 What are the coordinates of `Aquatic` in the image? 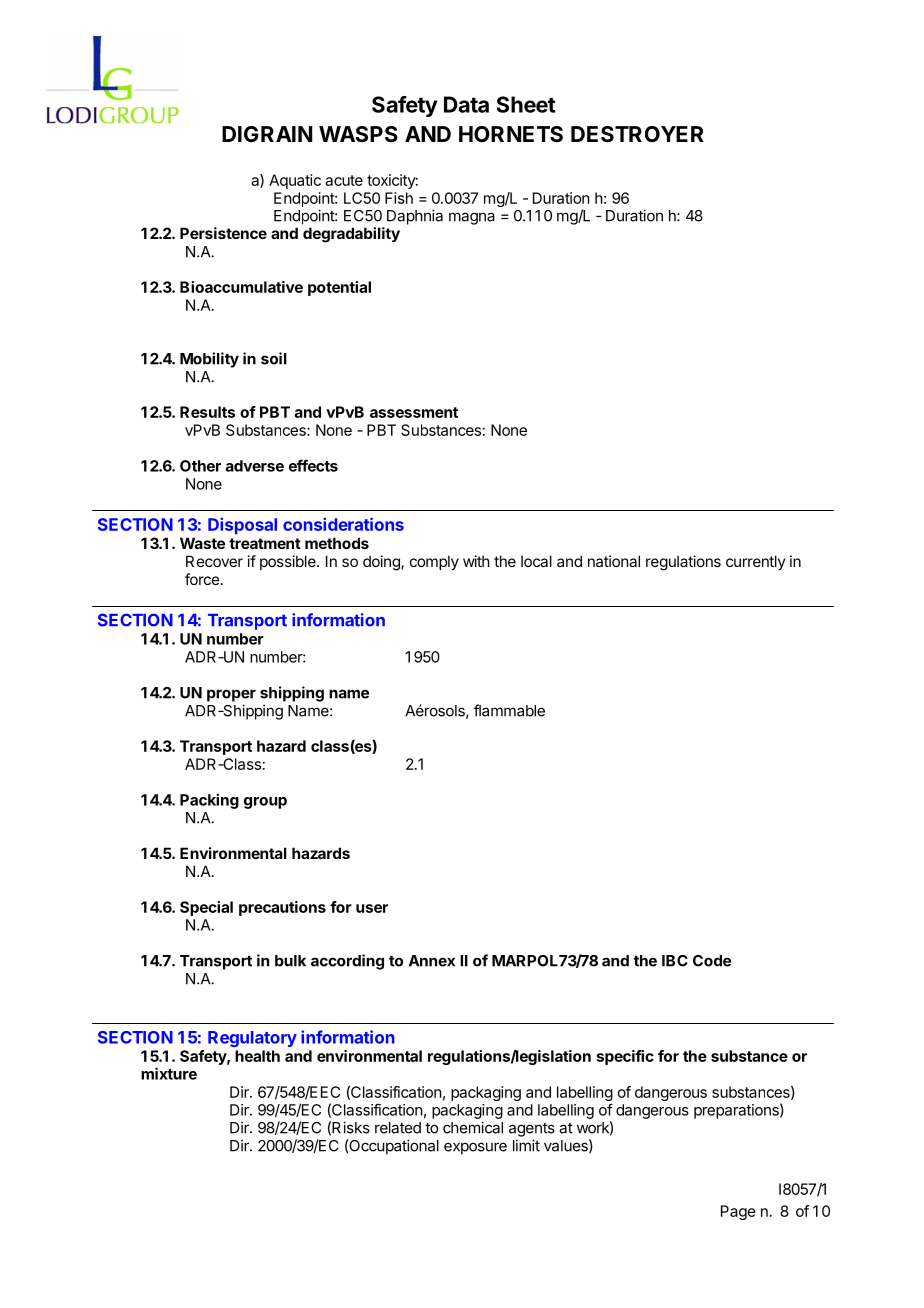 It's located at (295, 181).
